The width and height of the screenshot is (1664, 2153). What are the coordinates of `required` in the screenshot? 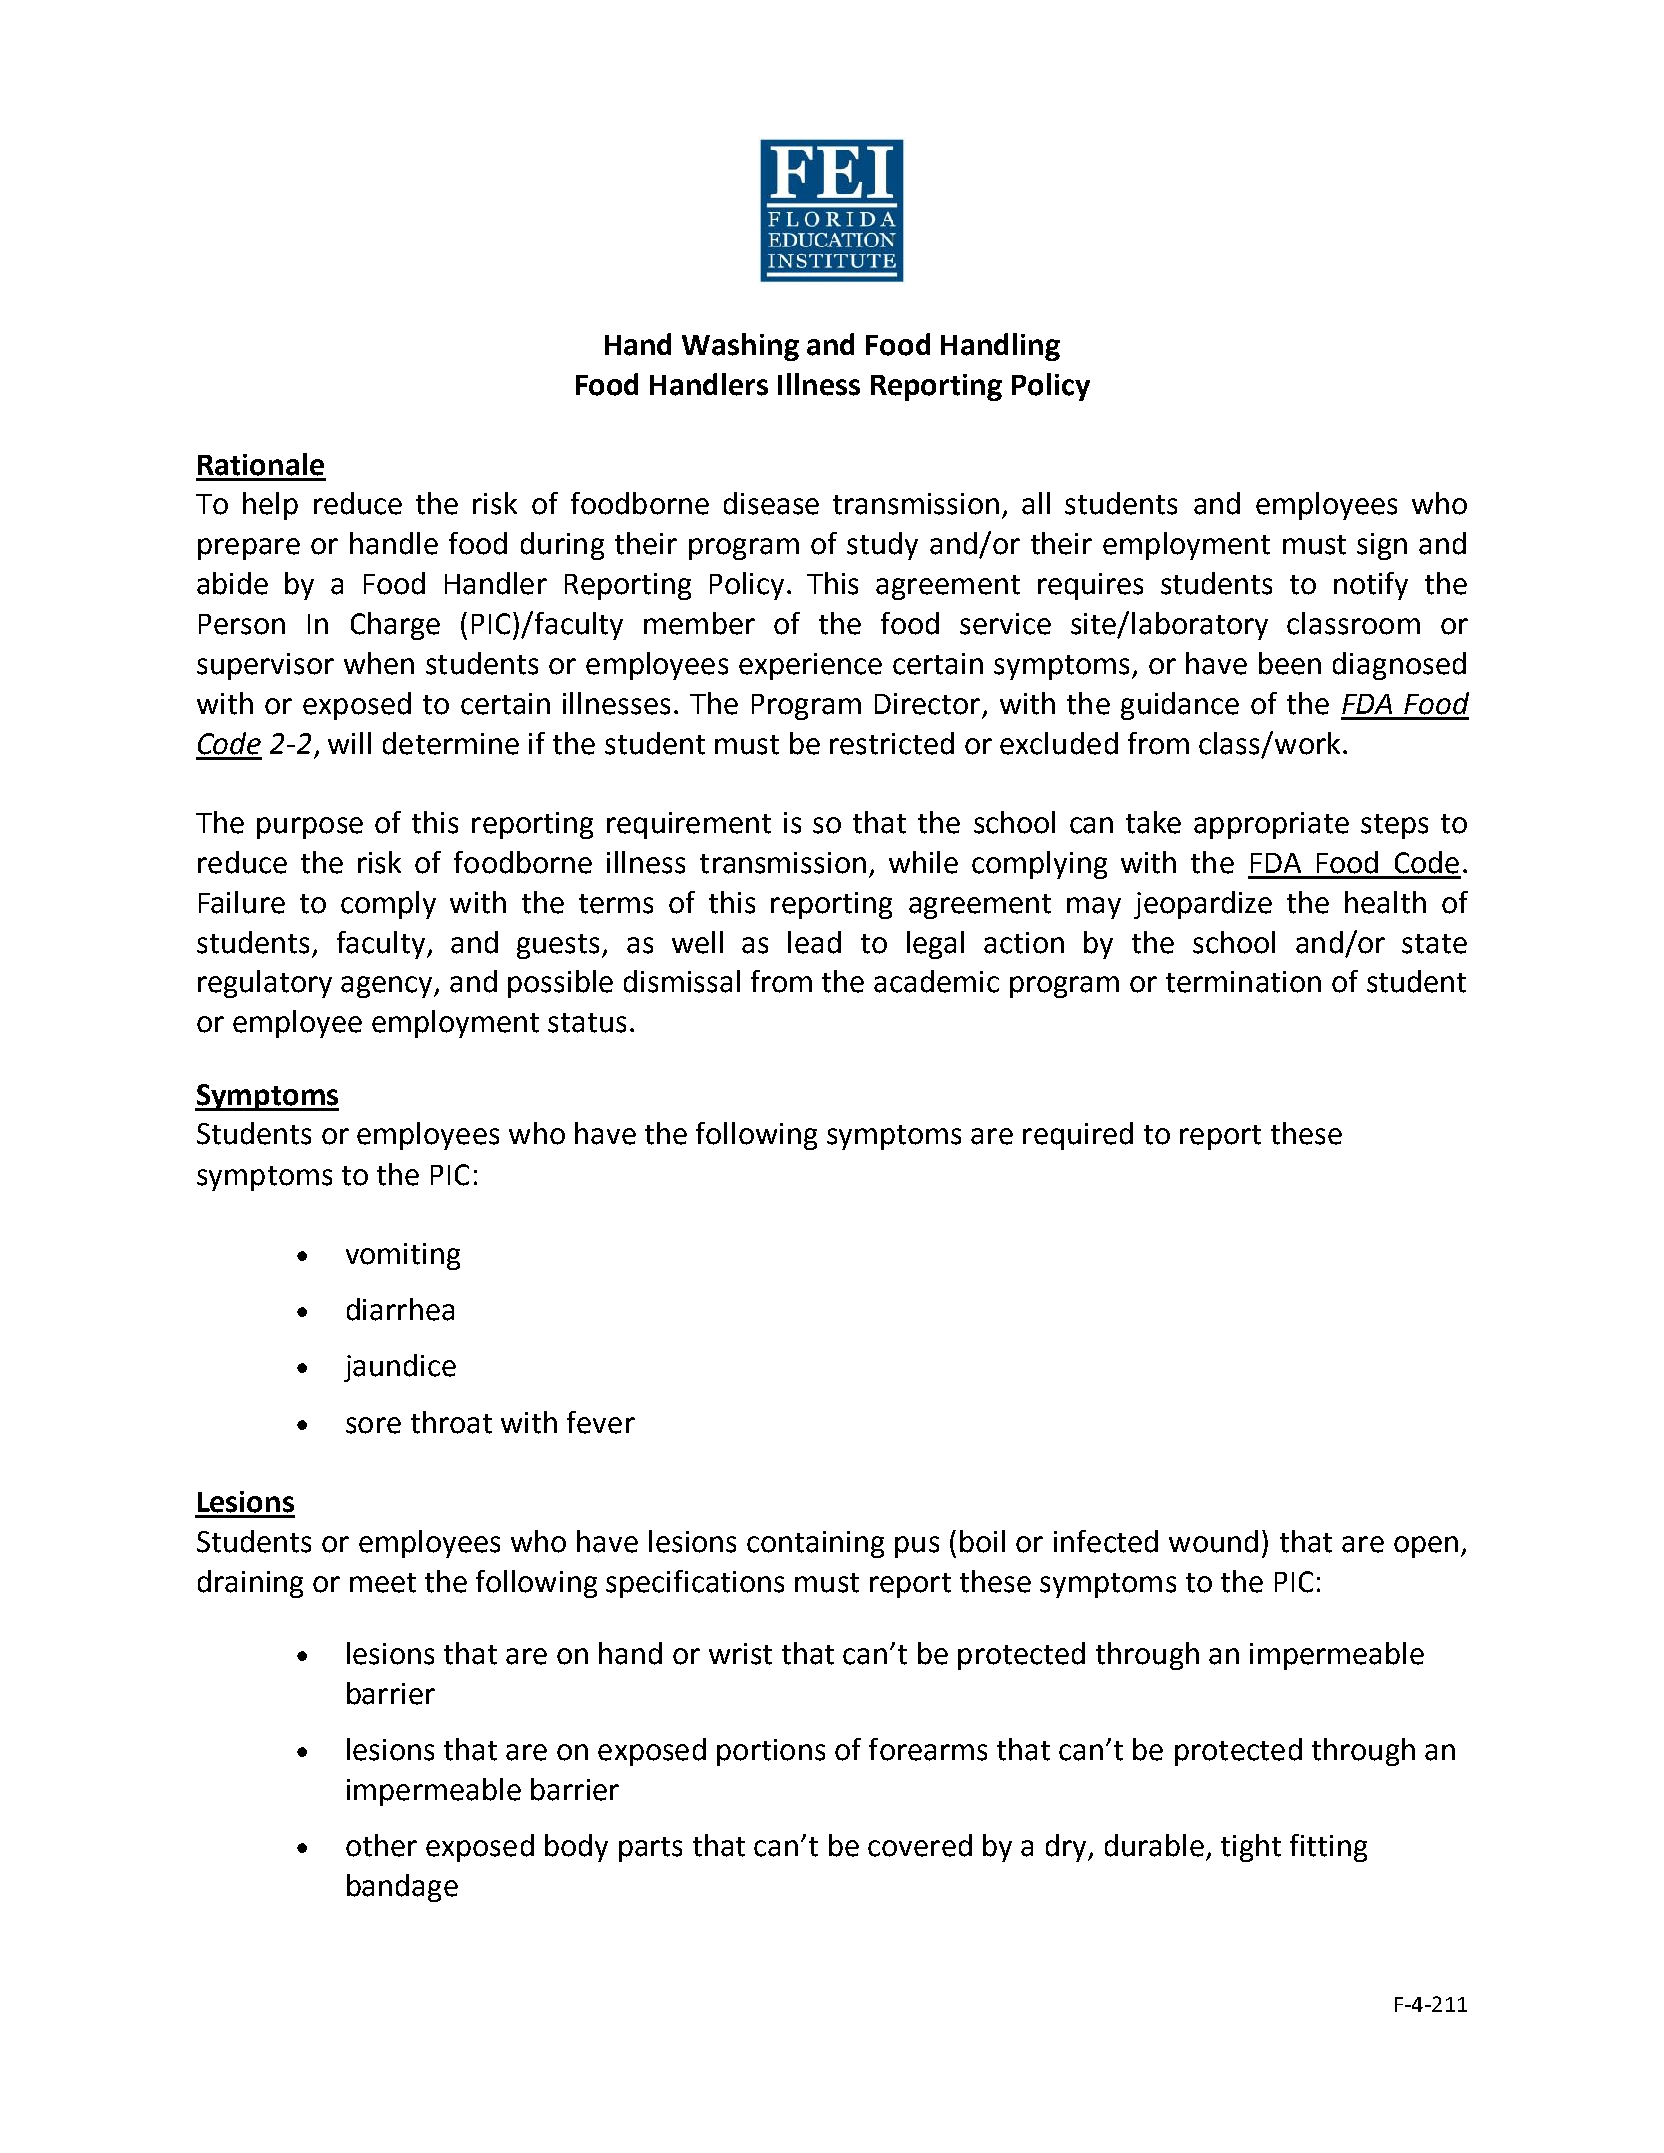 It's located at (1078, 1136).
